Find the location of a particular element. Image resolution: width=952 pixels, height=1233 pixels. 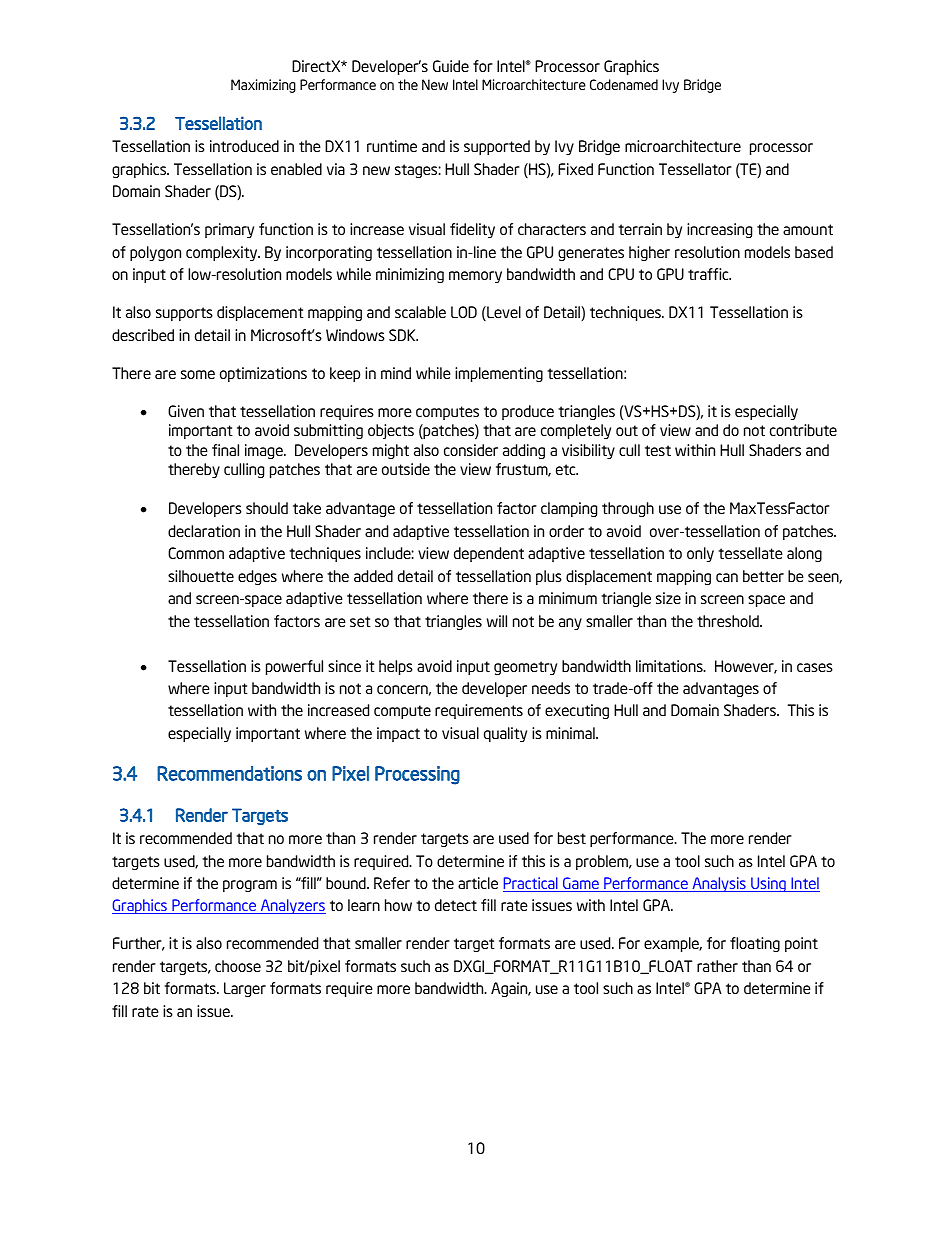

traffic is located at coordinates (709, 274).
